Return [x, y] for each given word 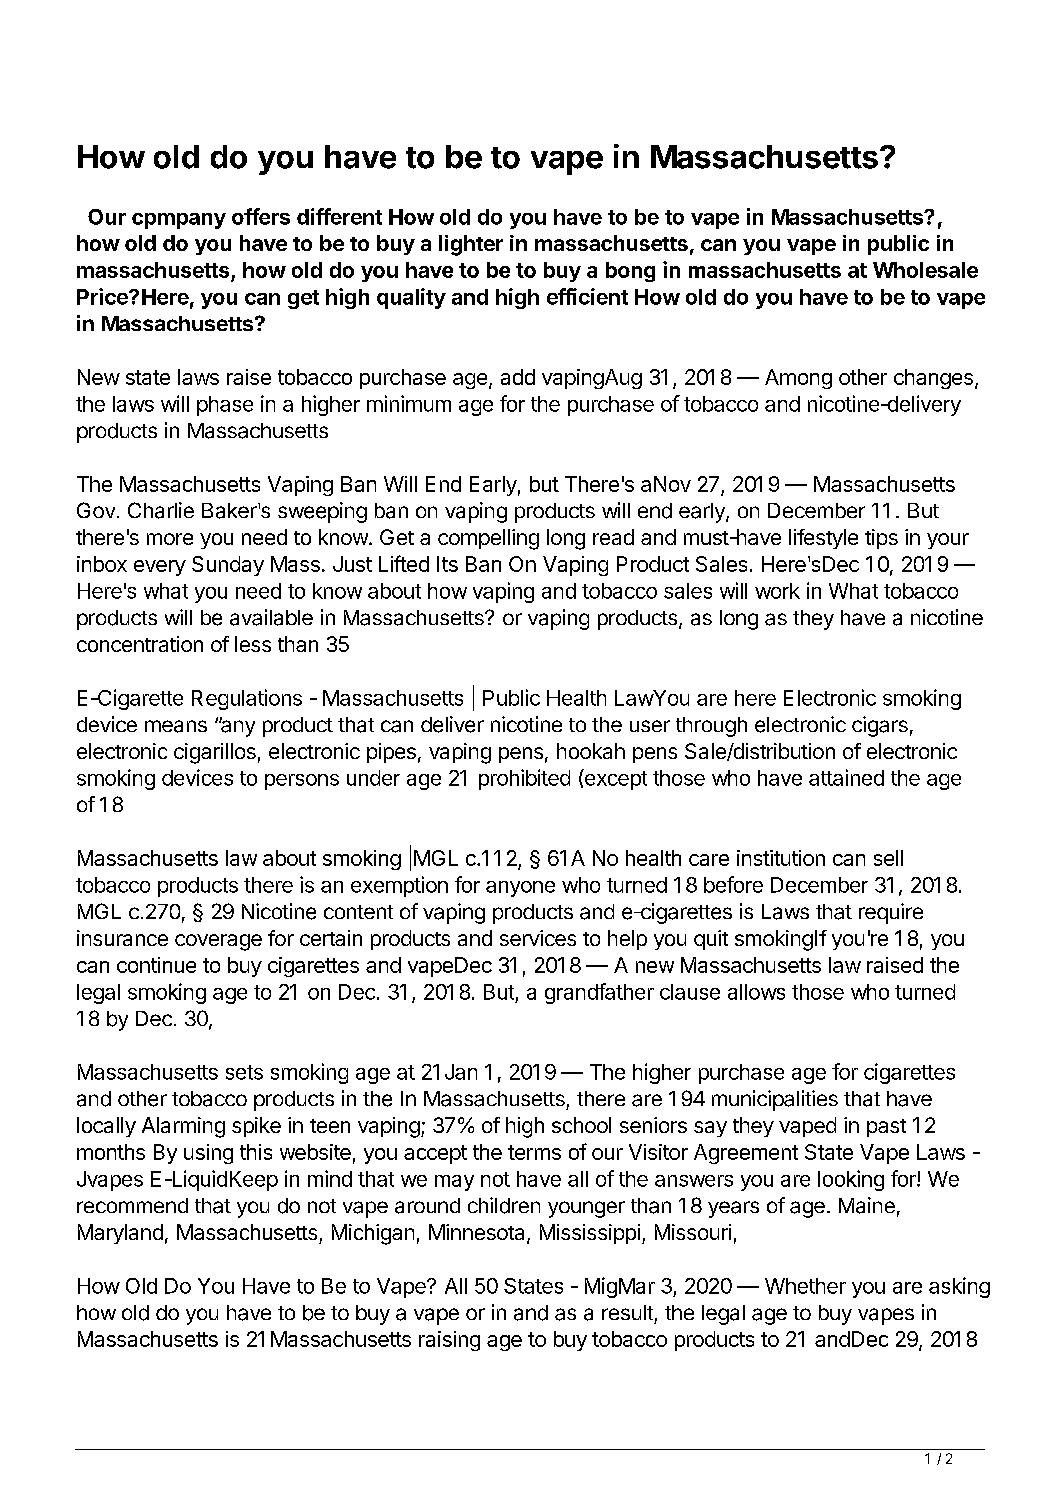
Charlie [161, 510]
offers [261, 216]
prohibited [524, 779]
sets [244, 1072]
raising [449, 1341]
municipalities [775, 1100]
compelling [488, 539]
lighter [471, 245]
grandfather [599, 993]
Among [798, 379]
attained [846, 777]
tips [881, 539]
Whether [805, 1286]
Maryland [120, 1234]
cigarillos [215, 753]
